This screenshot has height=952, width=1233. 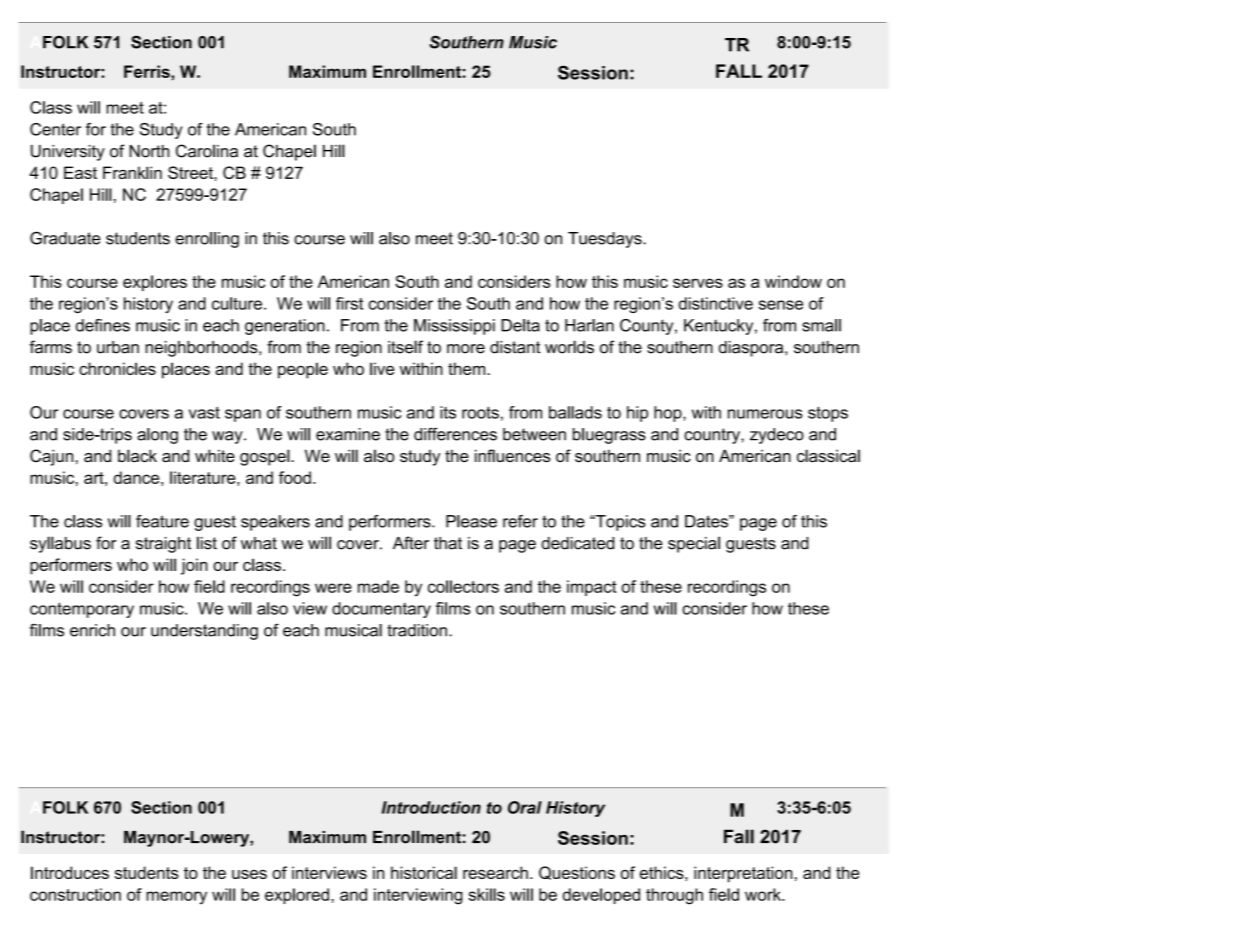 I want to click on Please, so click(x=471, y=521).
